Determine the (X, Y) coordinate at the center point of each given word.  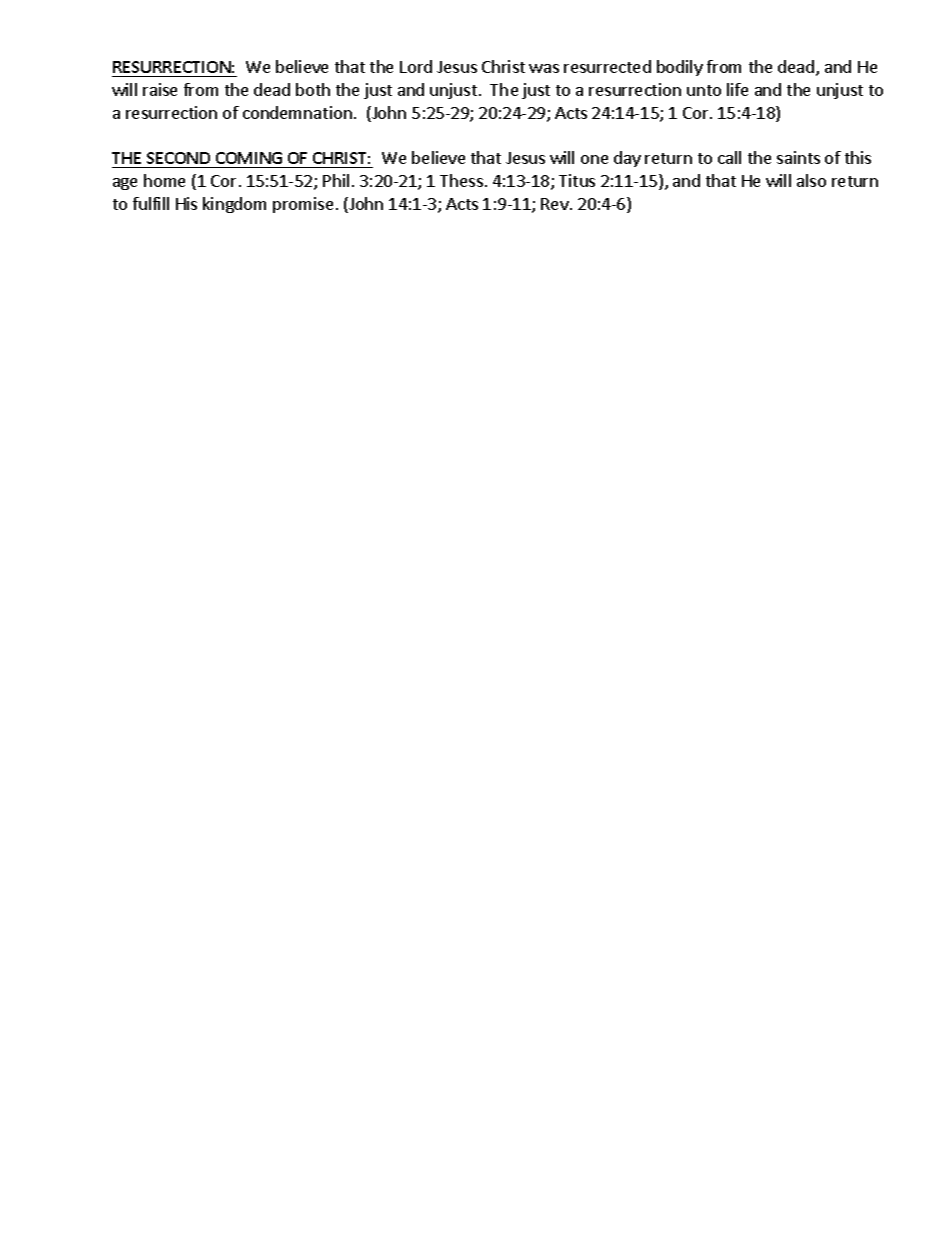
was (544, 68)
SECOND (179, 160)
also (811, 180)
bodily (680, 68)
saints (798, 157)
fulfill (151, 203)
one (594, 159)
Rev (556, 204)
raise (160, 89)
